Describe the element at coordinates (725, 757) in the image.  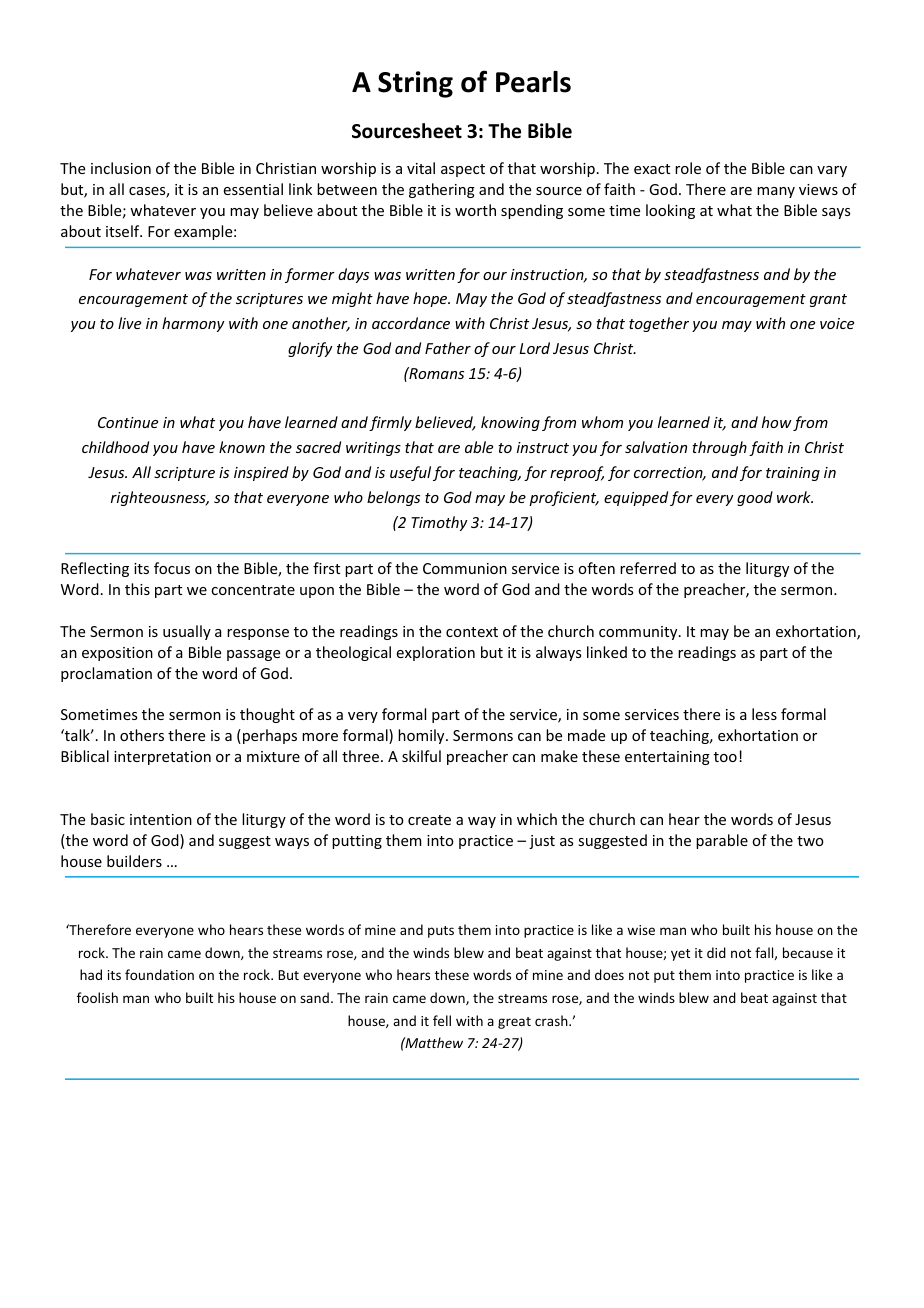
I see `too` at that location.
